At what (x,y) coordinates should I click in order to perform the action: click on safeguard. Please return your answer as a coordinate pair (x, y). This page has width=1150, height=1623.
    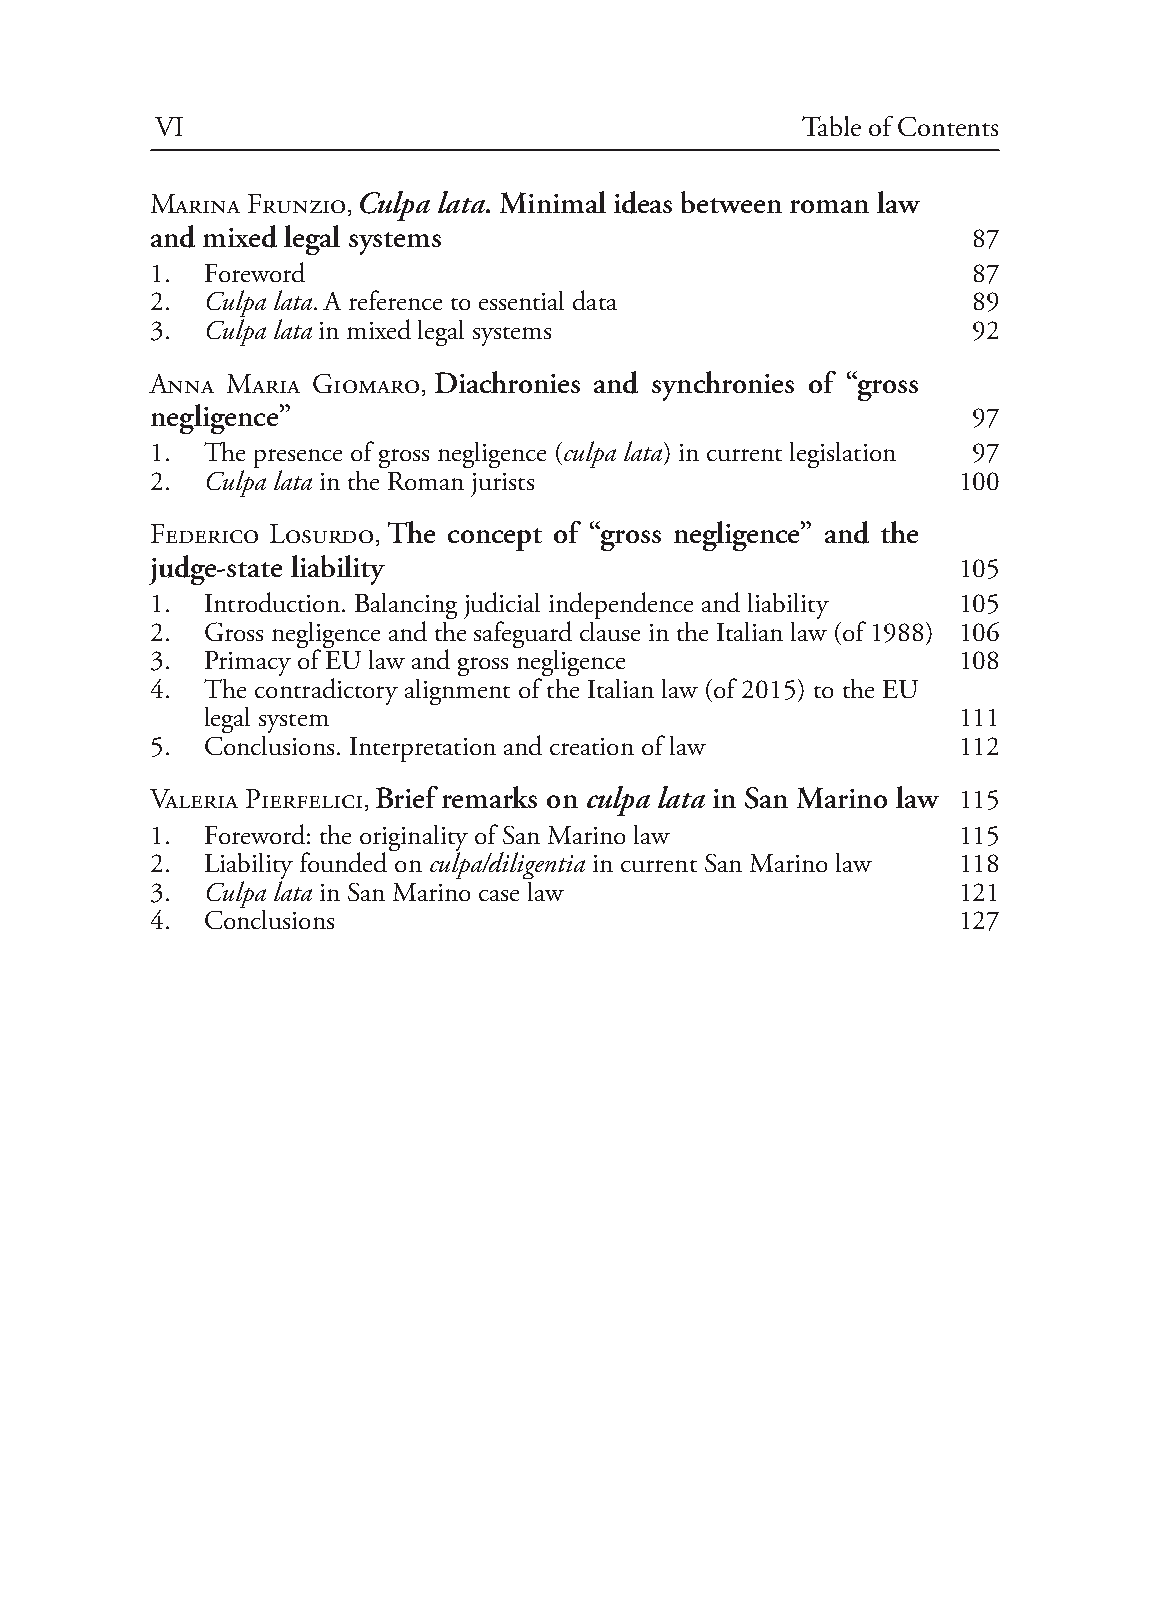
    Looking at the image, I should click on (523, 634).
